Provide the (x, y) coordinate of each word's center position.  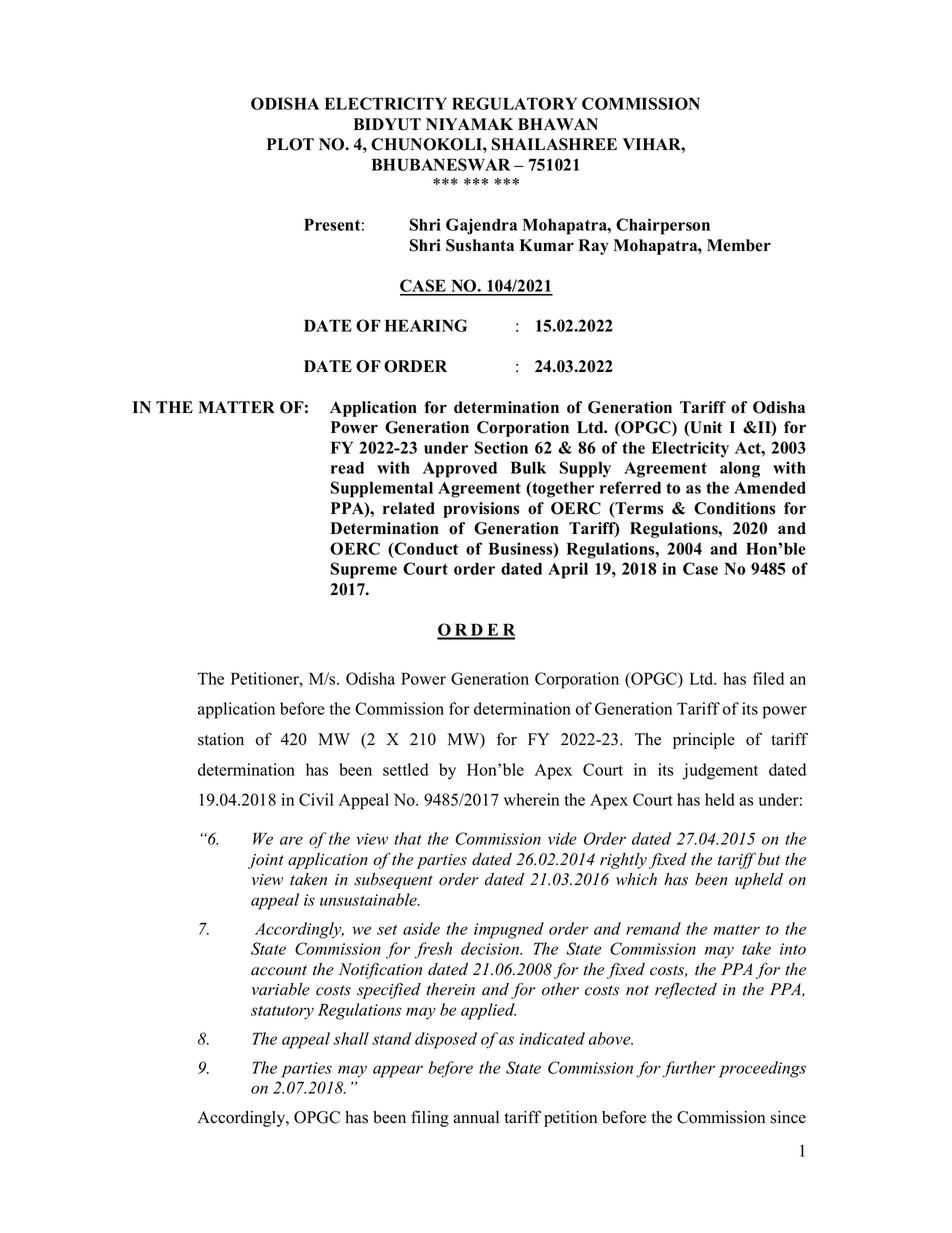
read (347, 467)
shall (351, 1038)
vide (562, 838)
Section (501, 447)
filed (768, 678)
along (740, 469)
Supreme (363, 570)
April (568, 570)
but (769, 859)
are (291, 840)
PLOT (290, 144)
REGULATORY (514, 103)
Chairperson (663, 226)
